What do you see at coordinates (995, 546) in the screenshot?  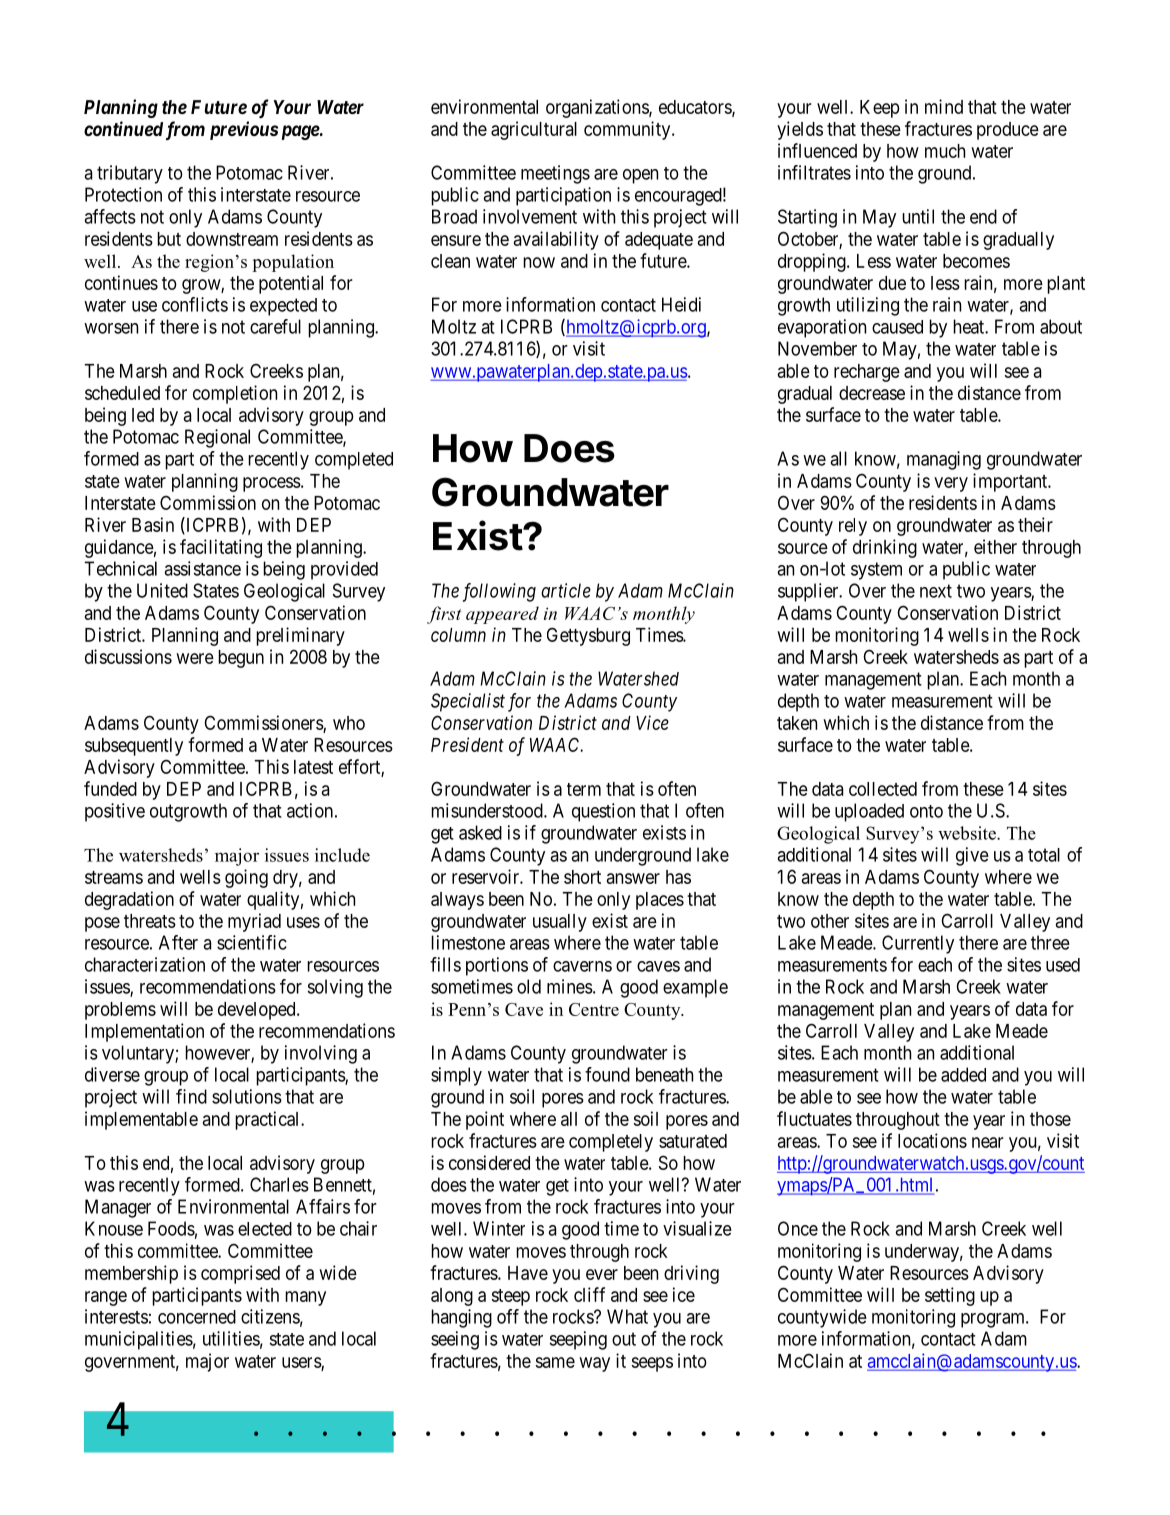 I see `either` at bounding box center [995, 546].
